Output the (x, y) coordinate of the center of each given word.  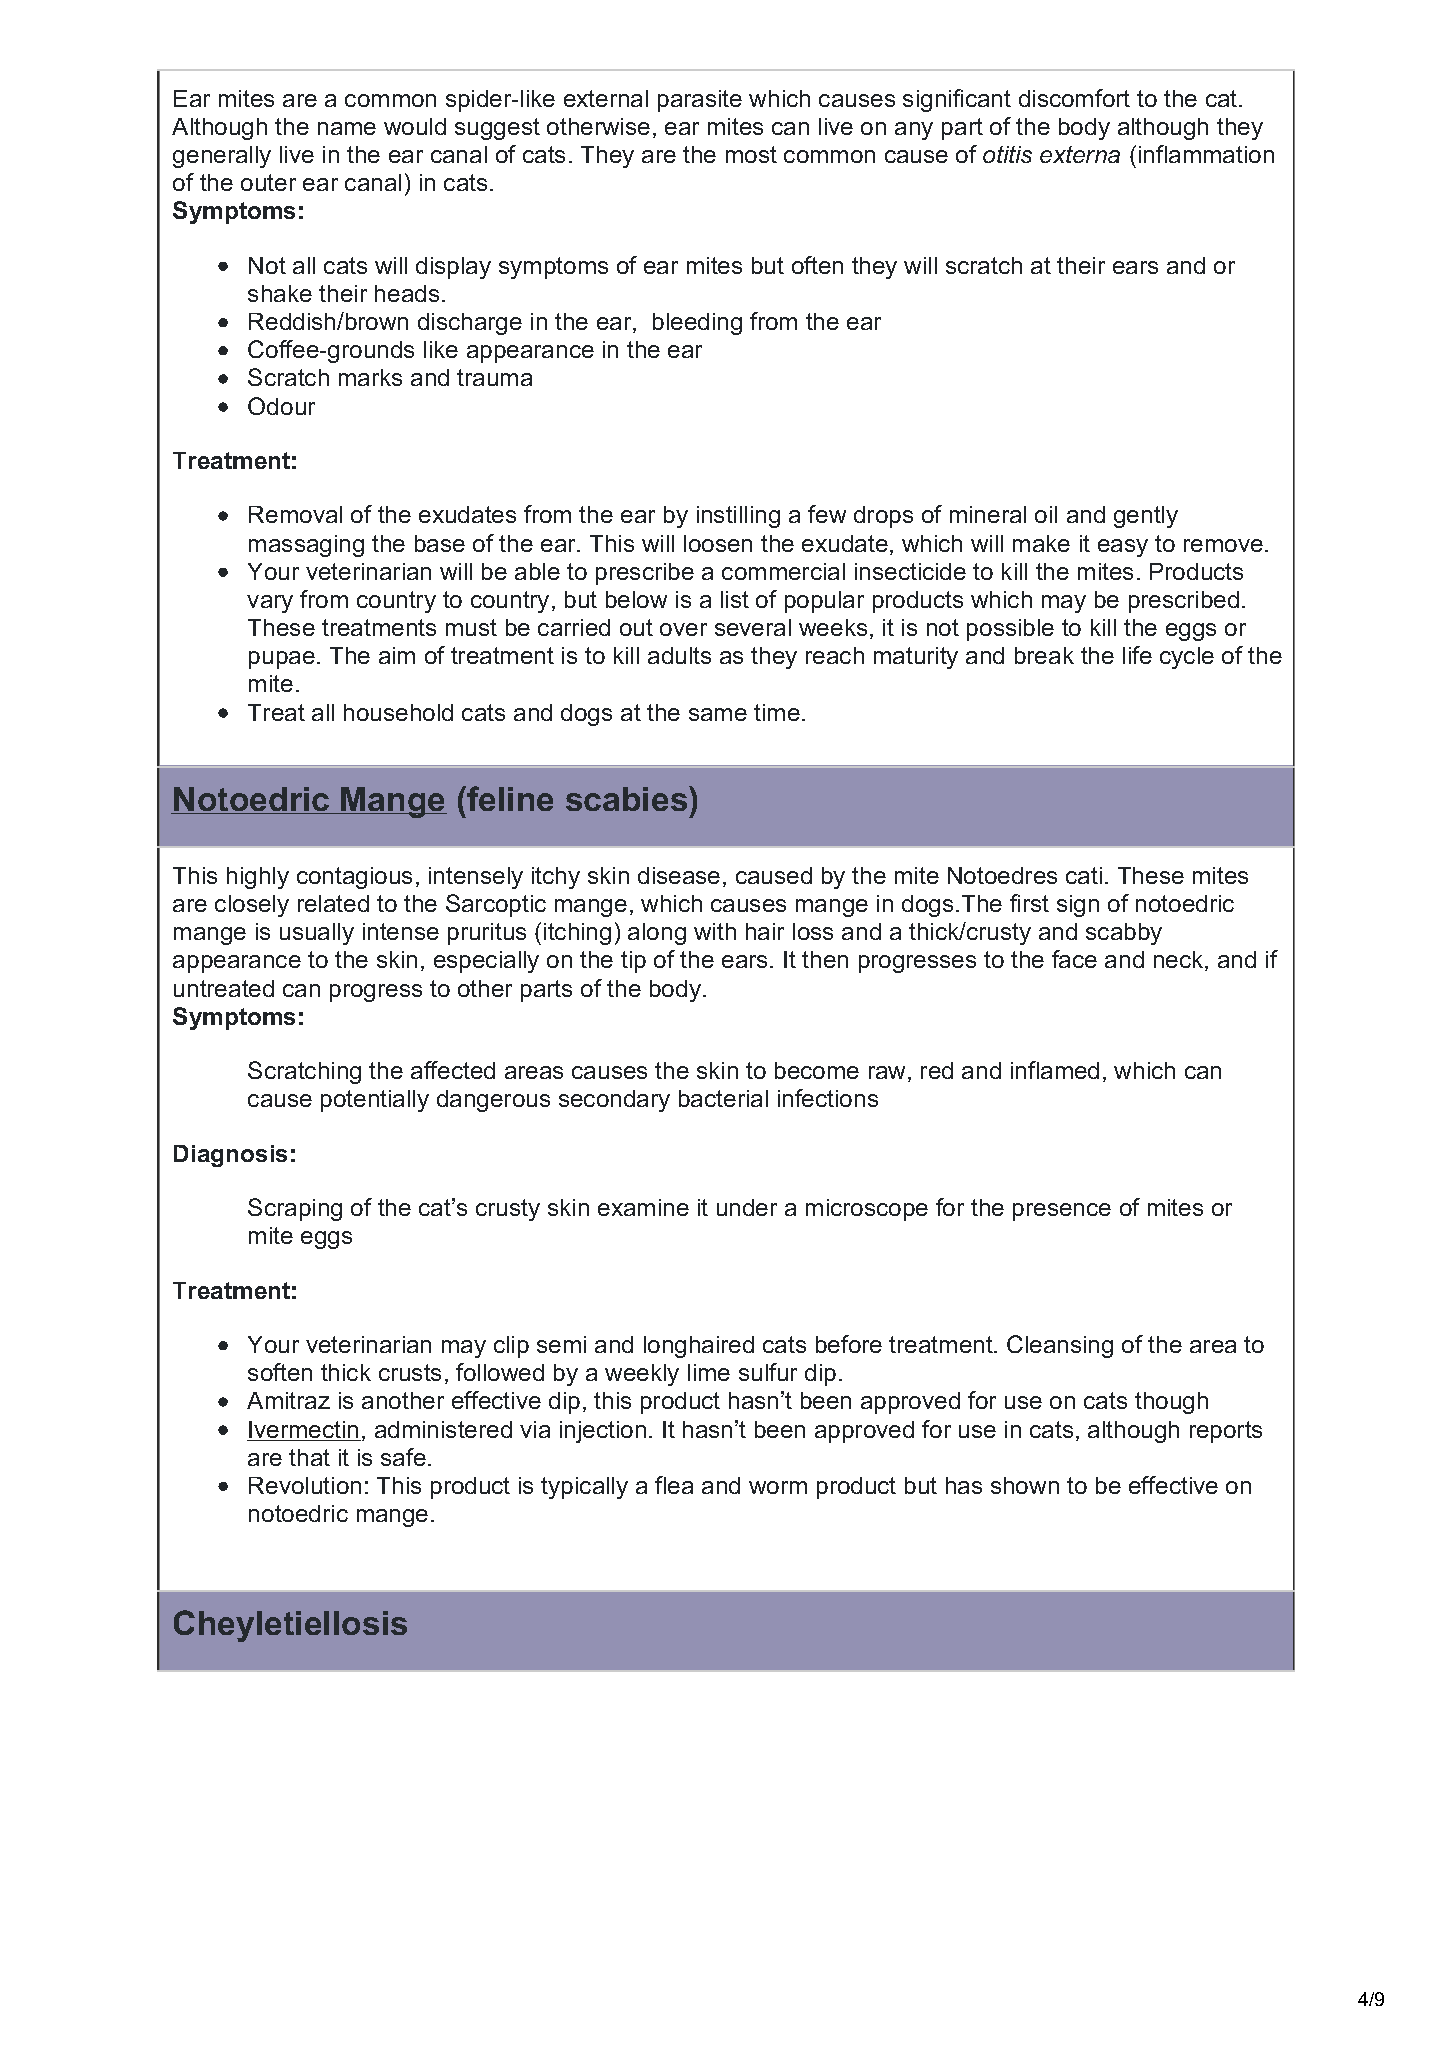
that (309, 1457)
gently (1146, 517)
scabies (626, 799)
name (347, 128)
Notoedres (1002, 875)
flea (674, 1485)
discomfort (1074, 98)
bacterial (723, 1098)
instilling (738, 517)
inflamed (1055, 1070)
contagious (354, 878)
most (751, 154)
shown (1025, 1485)
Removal (295, 514)
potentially (375, 1101)
